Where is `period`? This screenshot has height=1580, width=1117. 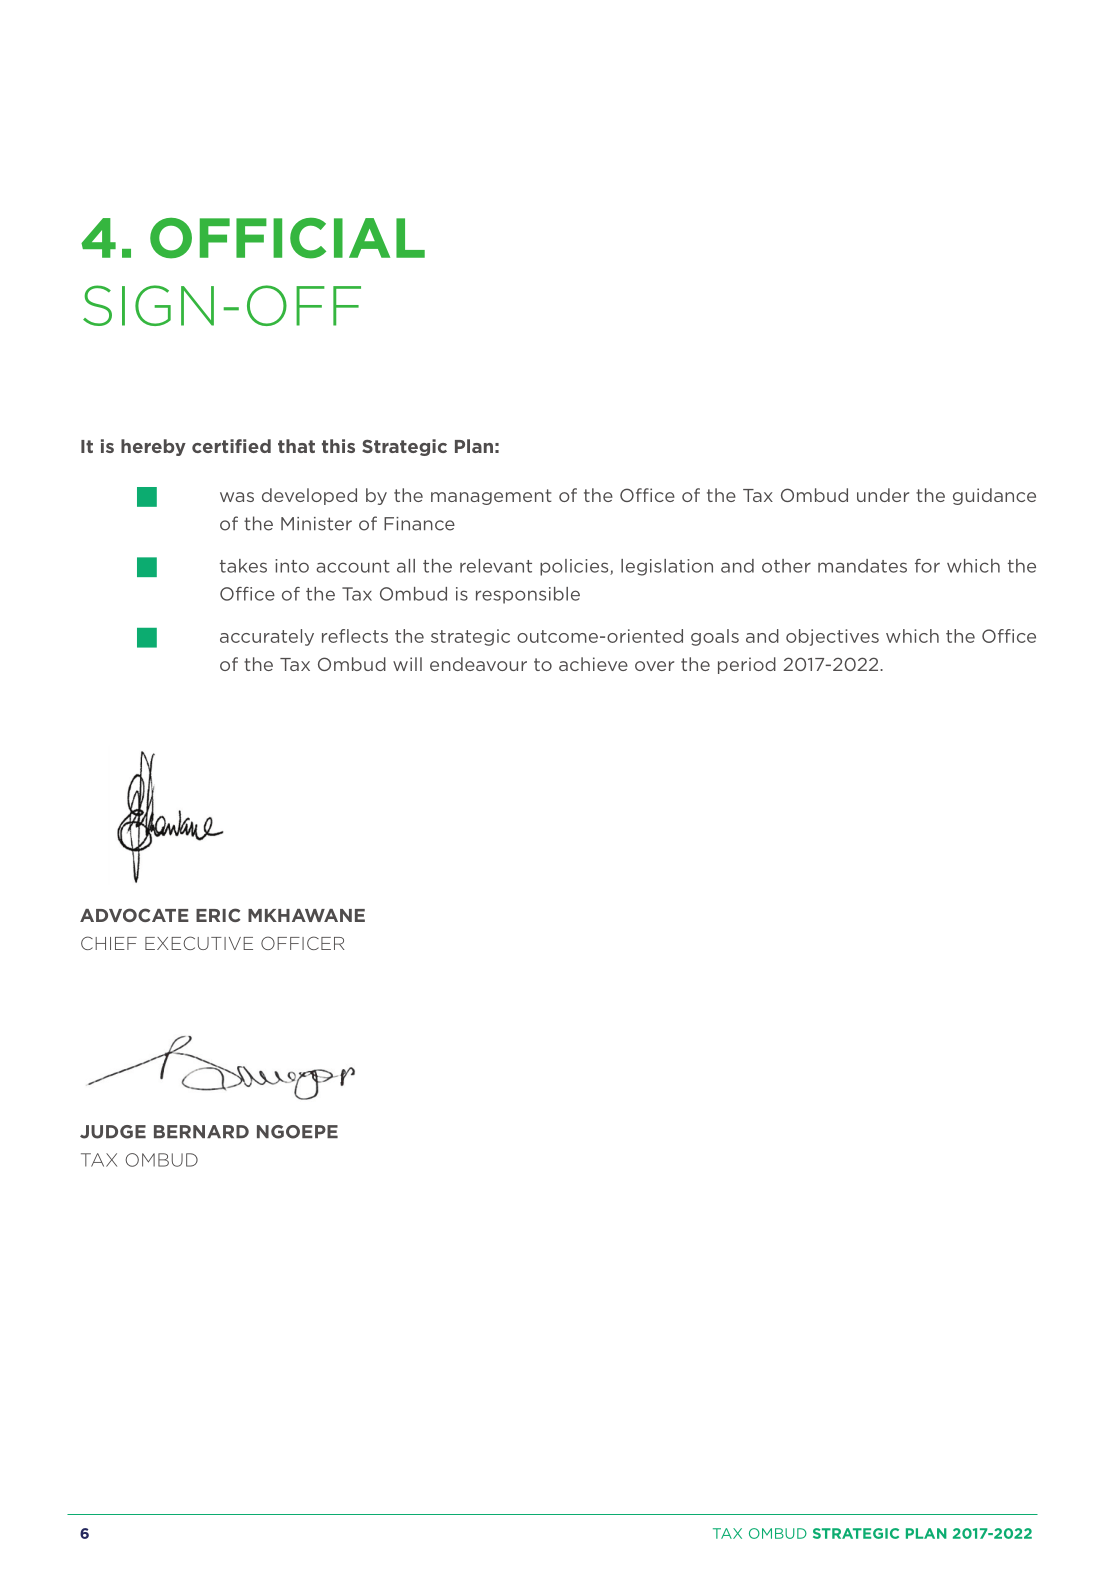
period is located at coordinates (747, 665).
